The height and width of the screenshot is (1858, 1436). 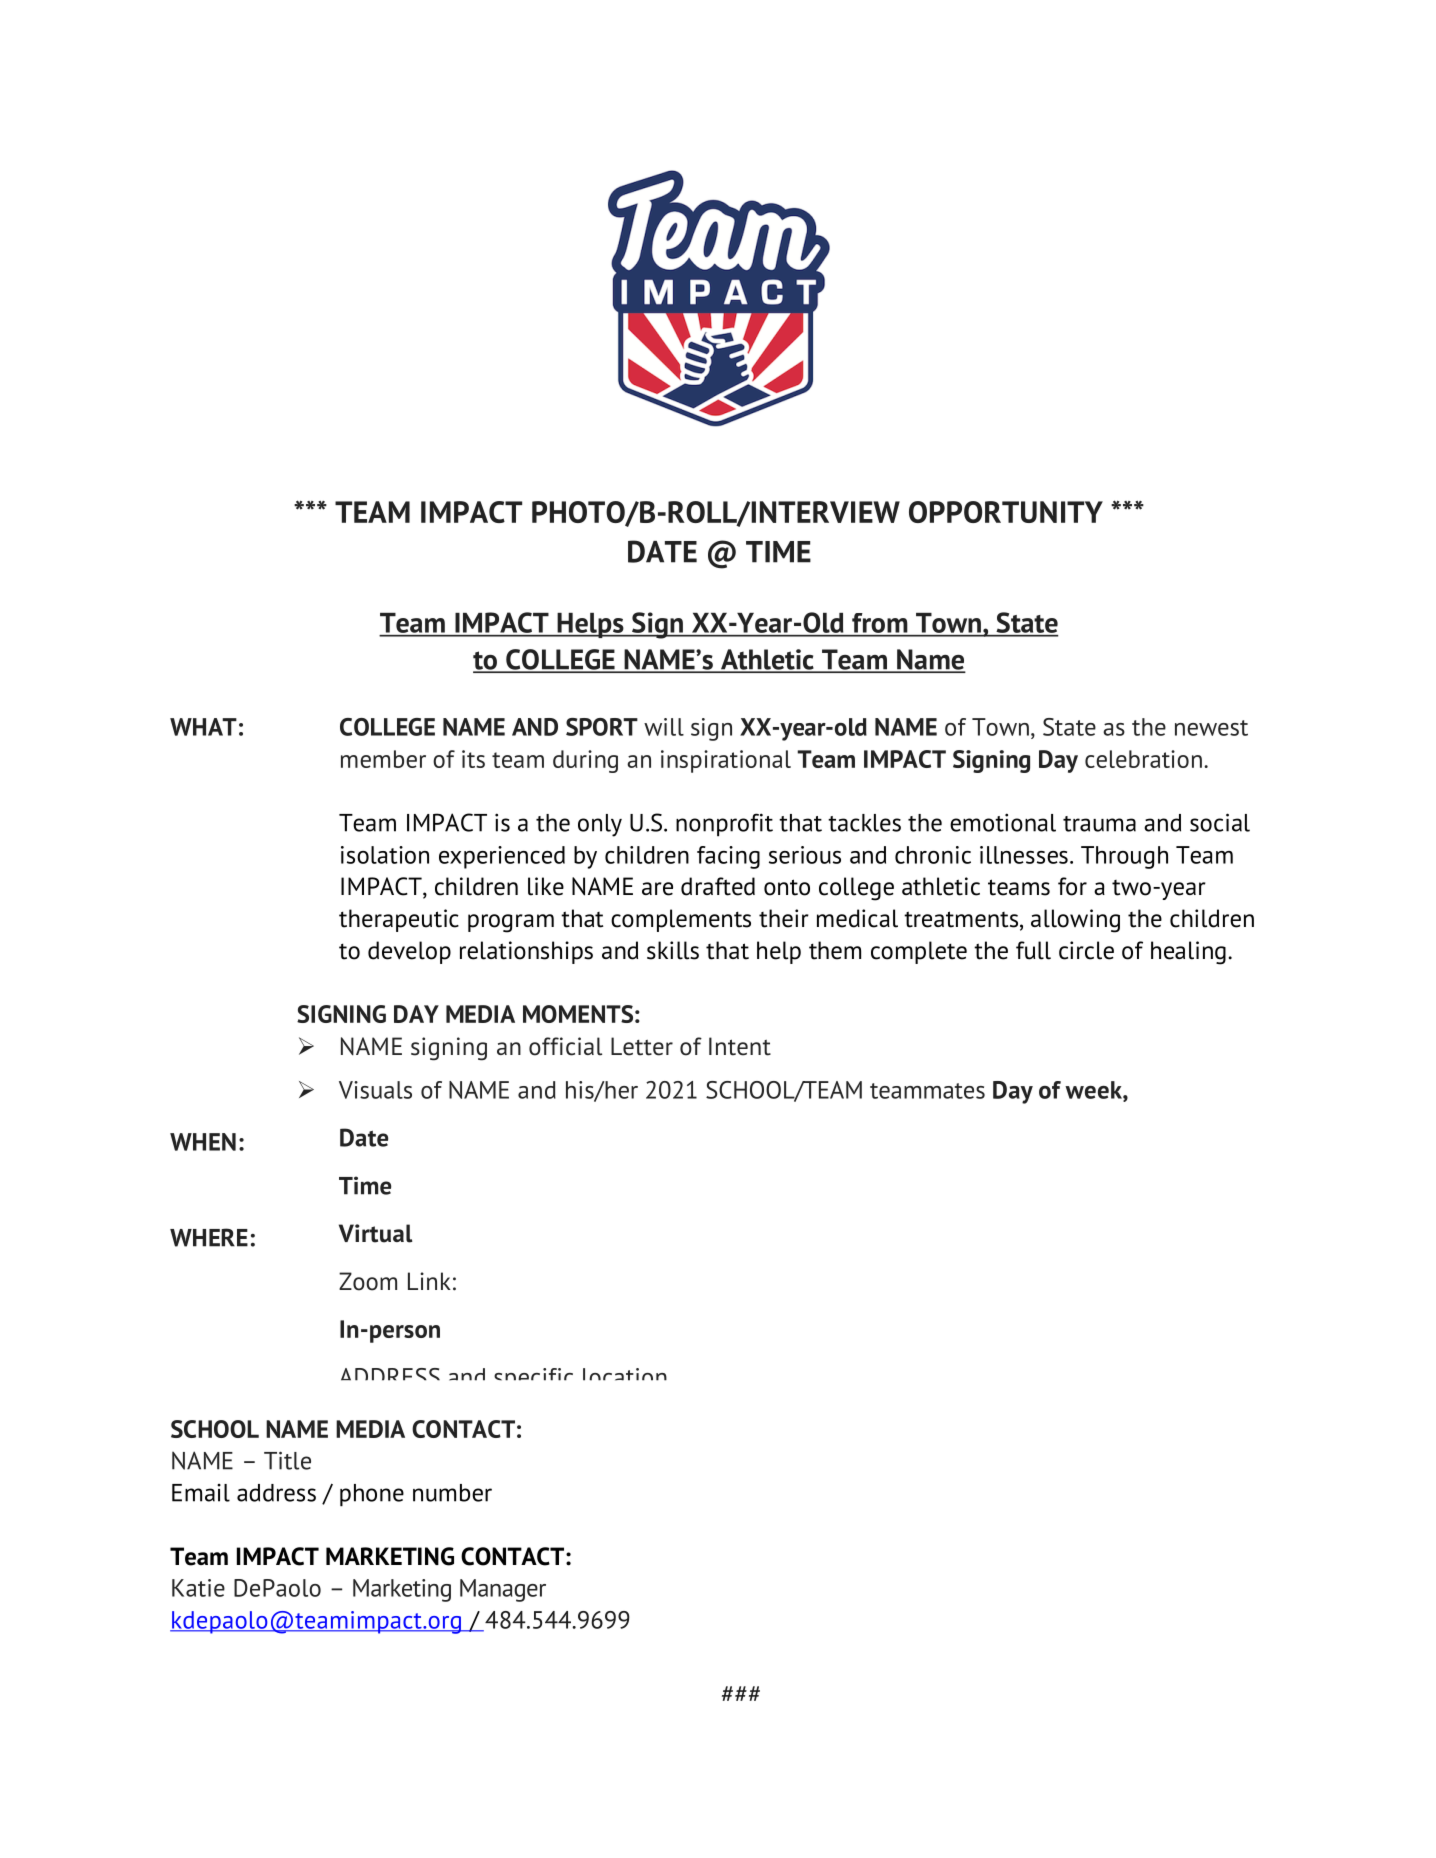 I want to click on develop, so click(x=409, y=952).
